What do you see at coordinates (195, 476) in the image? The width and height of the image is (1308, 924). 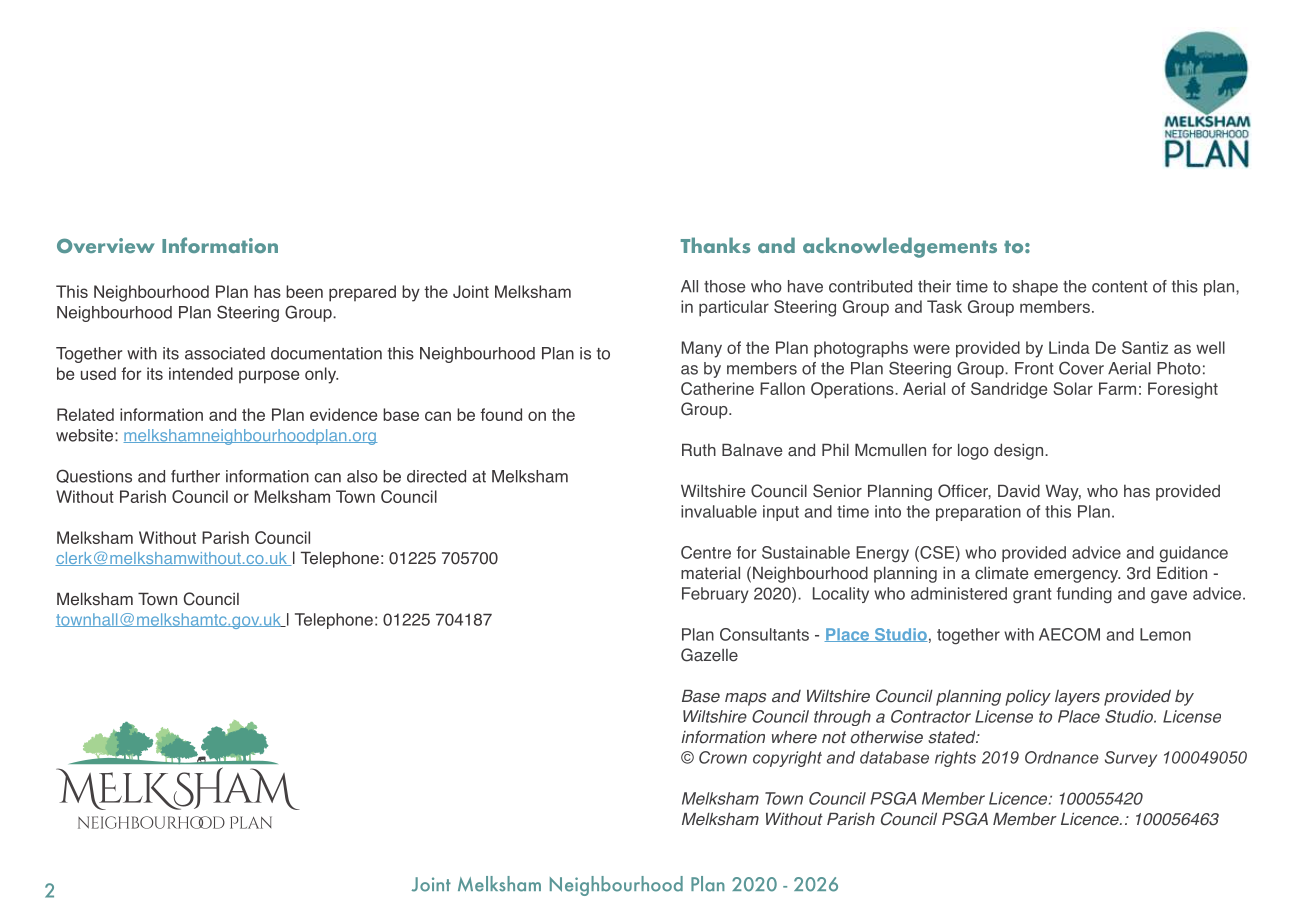 I see `further` at bounding box center [195, 476].
